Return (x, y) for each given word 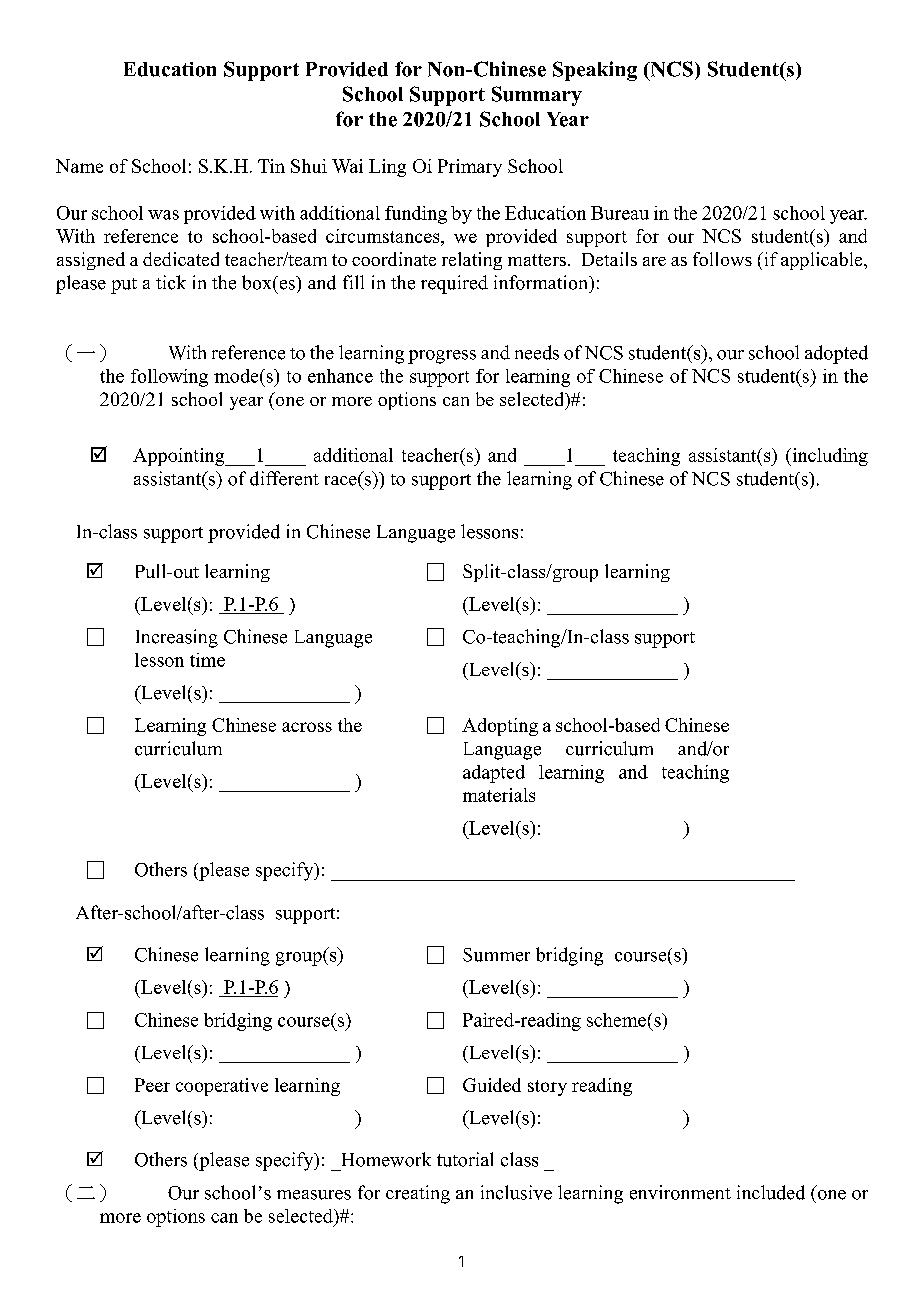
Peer (152, 1085)
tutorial (465, 1159)
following (169, 378)
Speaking (595, 71)
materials (499, 795)
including (829, 457)
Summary (537, 96)
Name (79, 166)
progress (442, 357)
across (307, 727)
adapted (494, 774)
